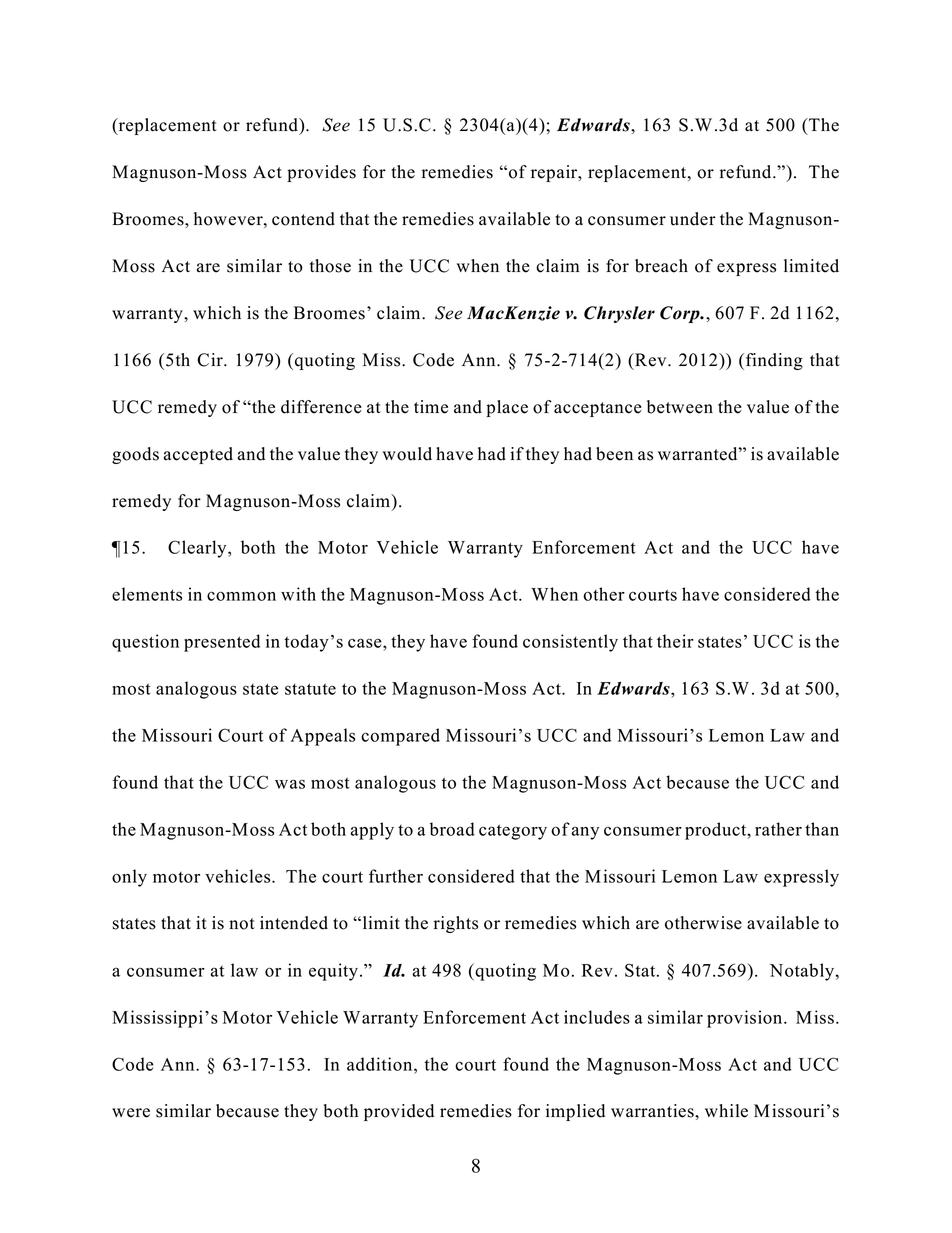 This screenshot has width=952, height=1233. What do you see at coordinates (555, 173) in the screenshot?
I see `repair` at bounding box center [555, 173].
